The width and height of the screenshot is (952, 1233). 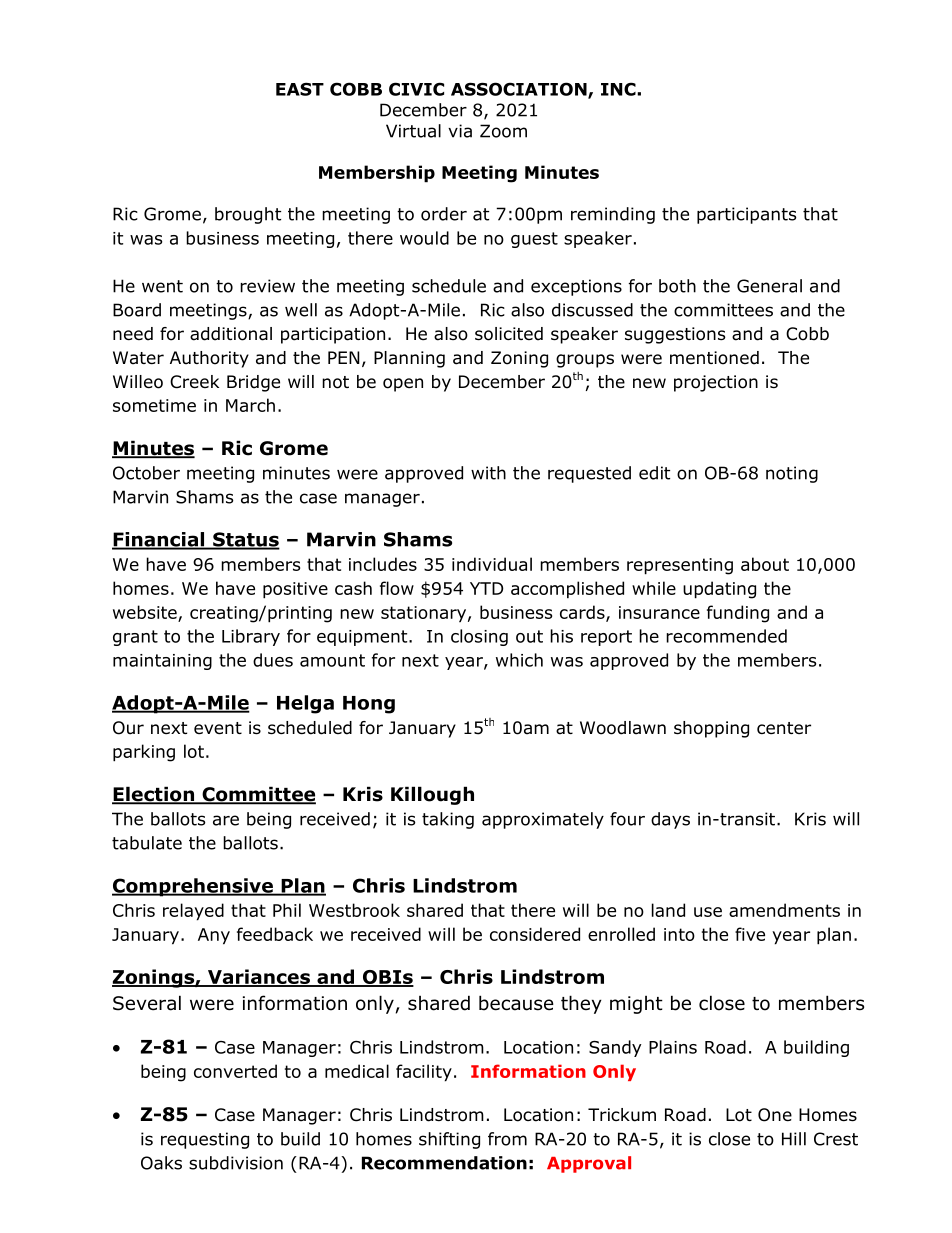 I want to click on taking, so click(x=448, y=820).
